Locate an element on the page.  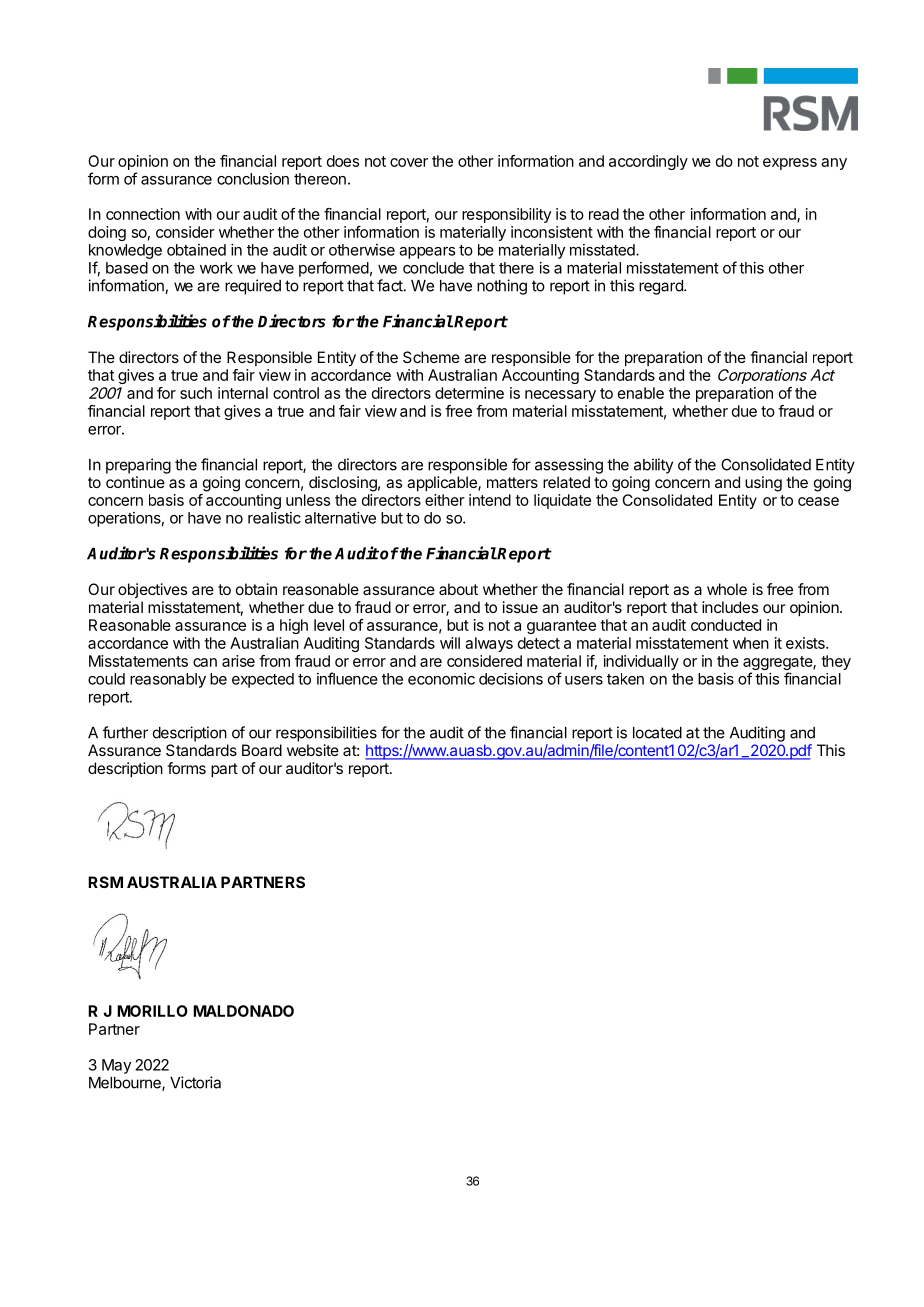
conclusion is located at coordinates (253, 179).
